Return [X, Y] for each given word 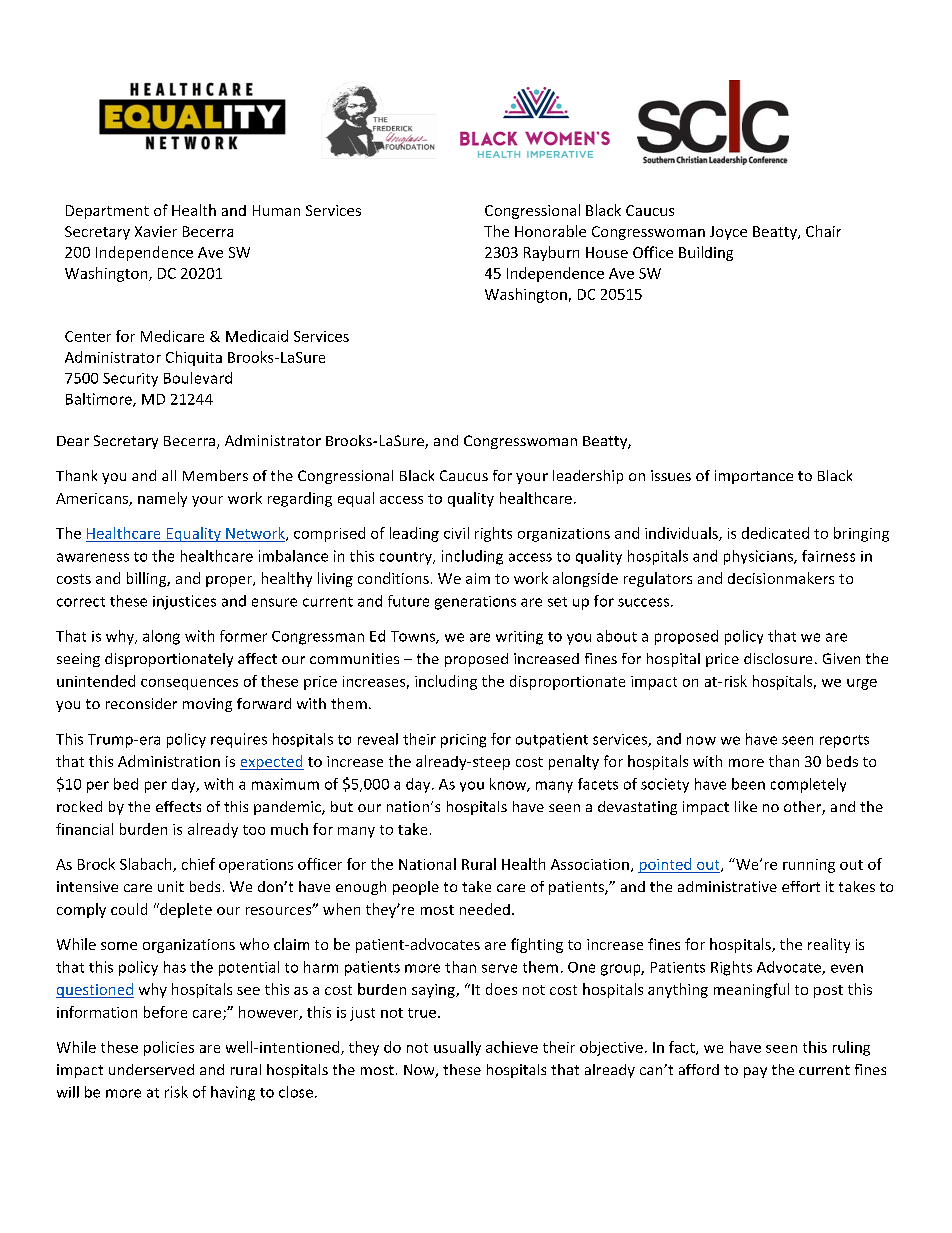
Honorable [550, 231]
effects [178, 806]
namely [162, 499]
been [748, 784]
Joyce [728, 233]
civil [456, 533]
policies [169, 1048]
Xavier [156, 231]
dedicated [775, 533]
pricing [463, 741]
